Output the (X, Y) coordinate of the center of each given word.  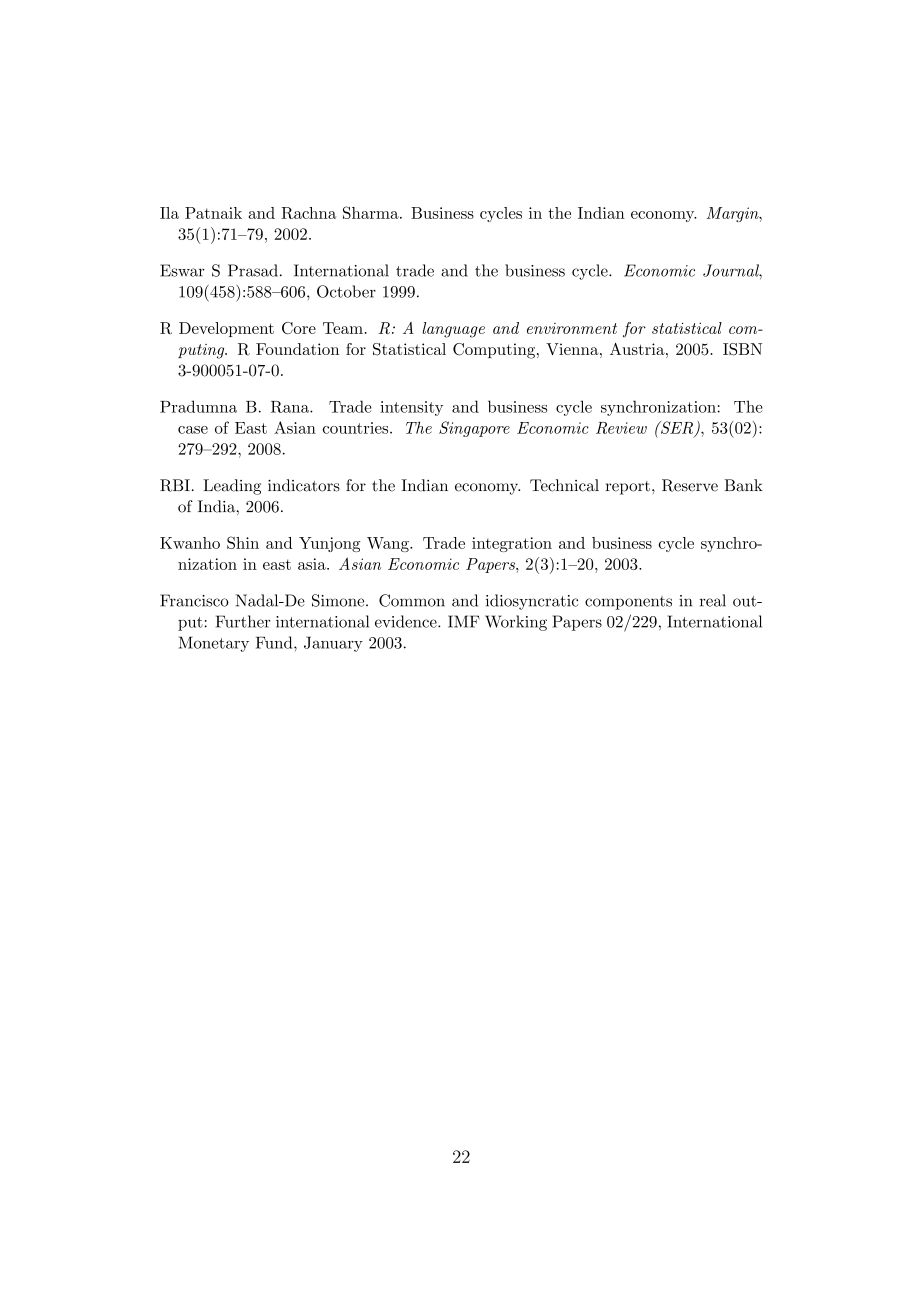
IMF (464, 621)
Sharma (372, 212)
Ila (169, 213)
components (628, 603)
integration (512, 544)
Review (621, 428)
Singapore (474, 429)
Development (226, 329)
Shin (243, 542)
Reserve (690, 485)
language (453, 330)
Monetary (214, 644)
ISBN (742, 349)
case (193, 430)
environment (572, 328)
